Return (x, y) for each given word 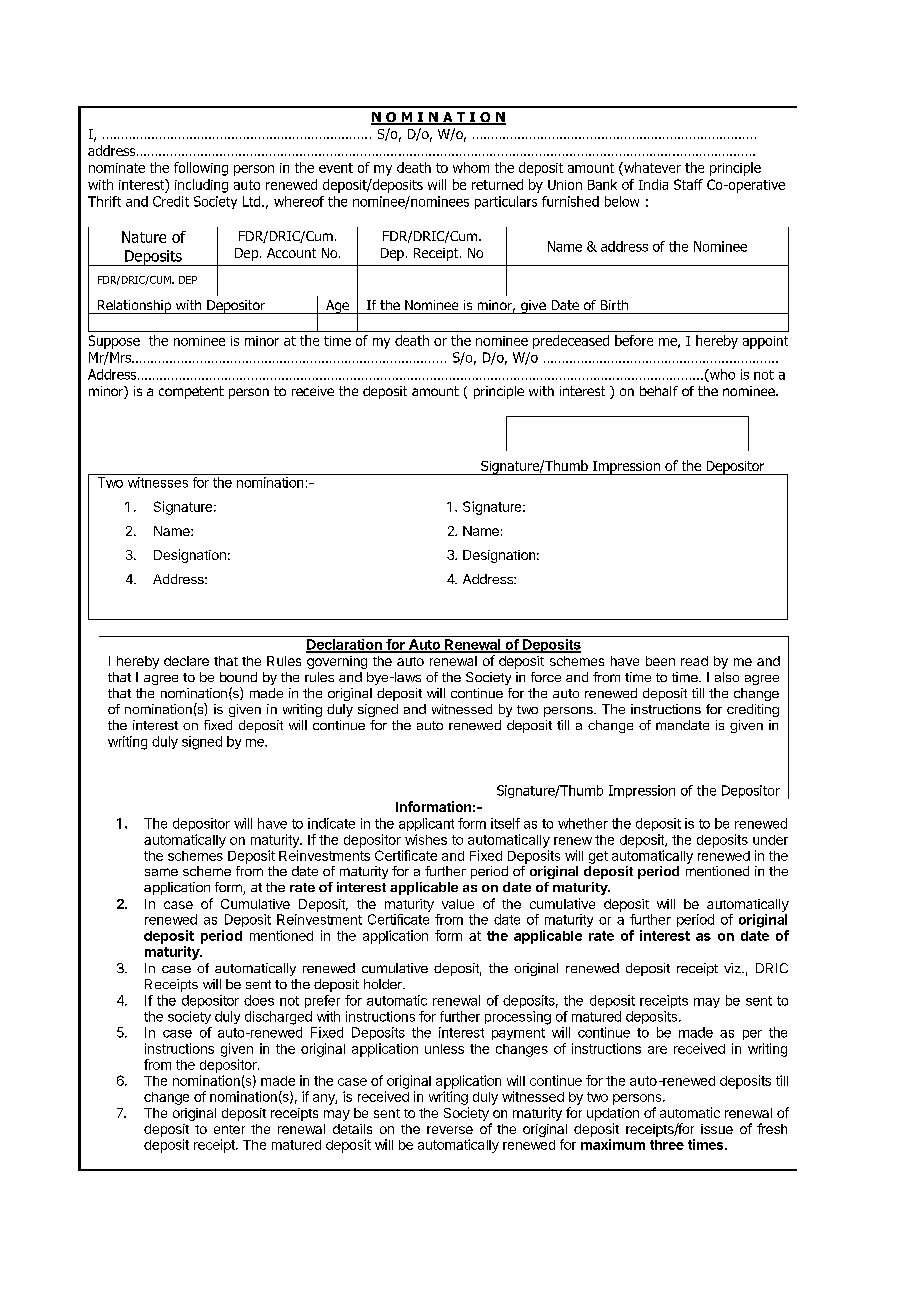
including (201, 186)
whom (471, 167)
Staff (688, 184)
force (546, 677)
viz (733, 968)
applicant (426, 824)
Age (337, 307)
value (458, 904)
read (694, 661)
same (161, 872)
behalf (659, 391)
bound (238, 677)
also (727, 677)
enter (229, 1129)
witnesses (158, 482)
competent (191, 392)
